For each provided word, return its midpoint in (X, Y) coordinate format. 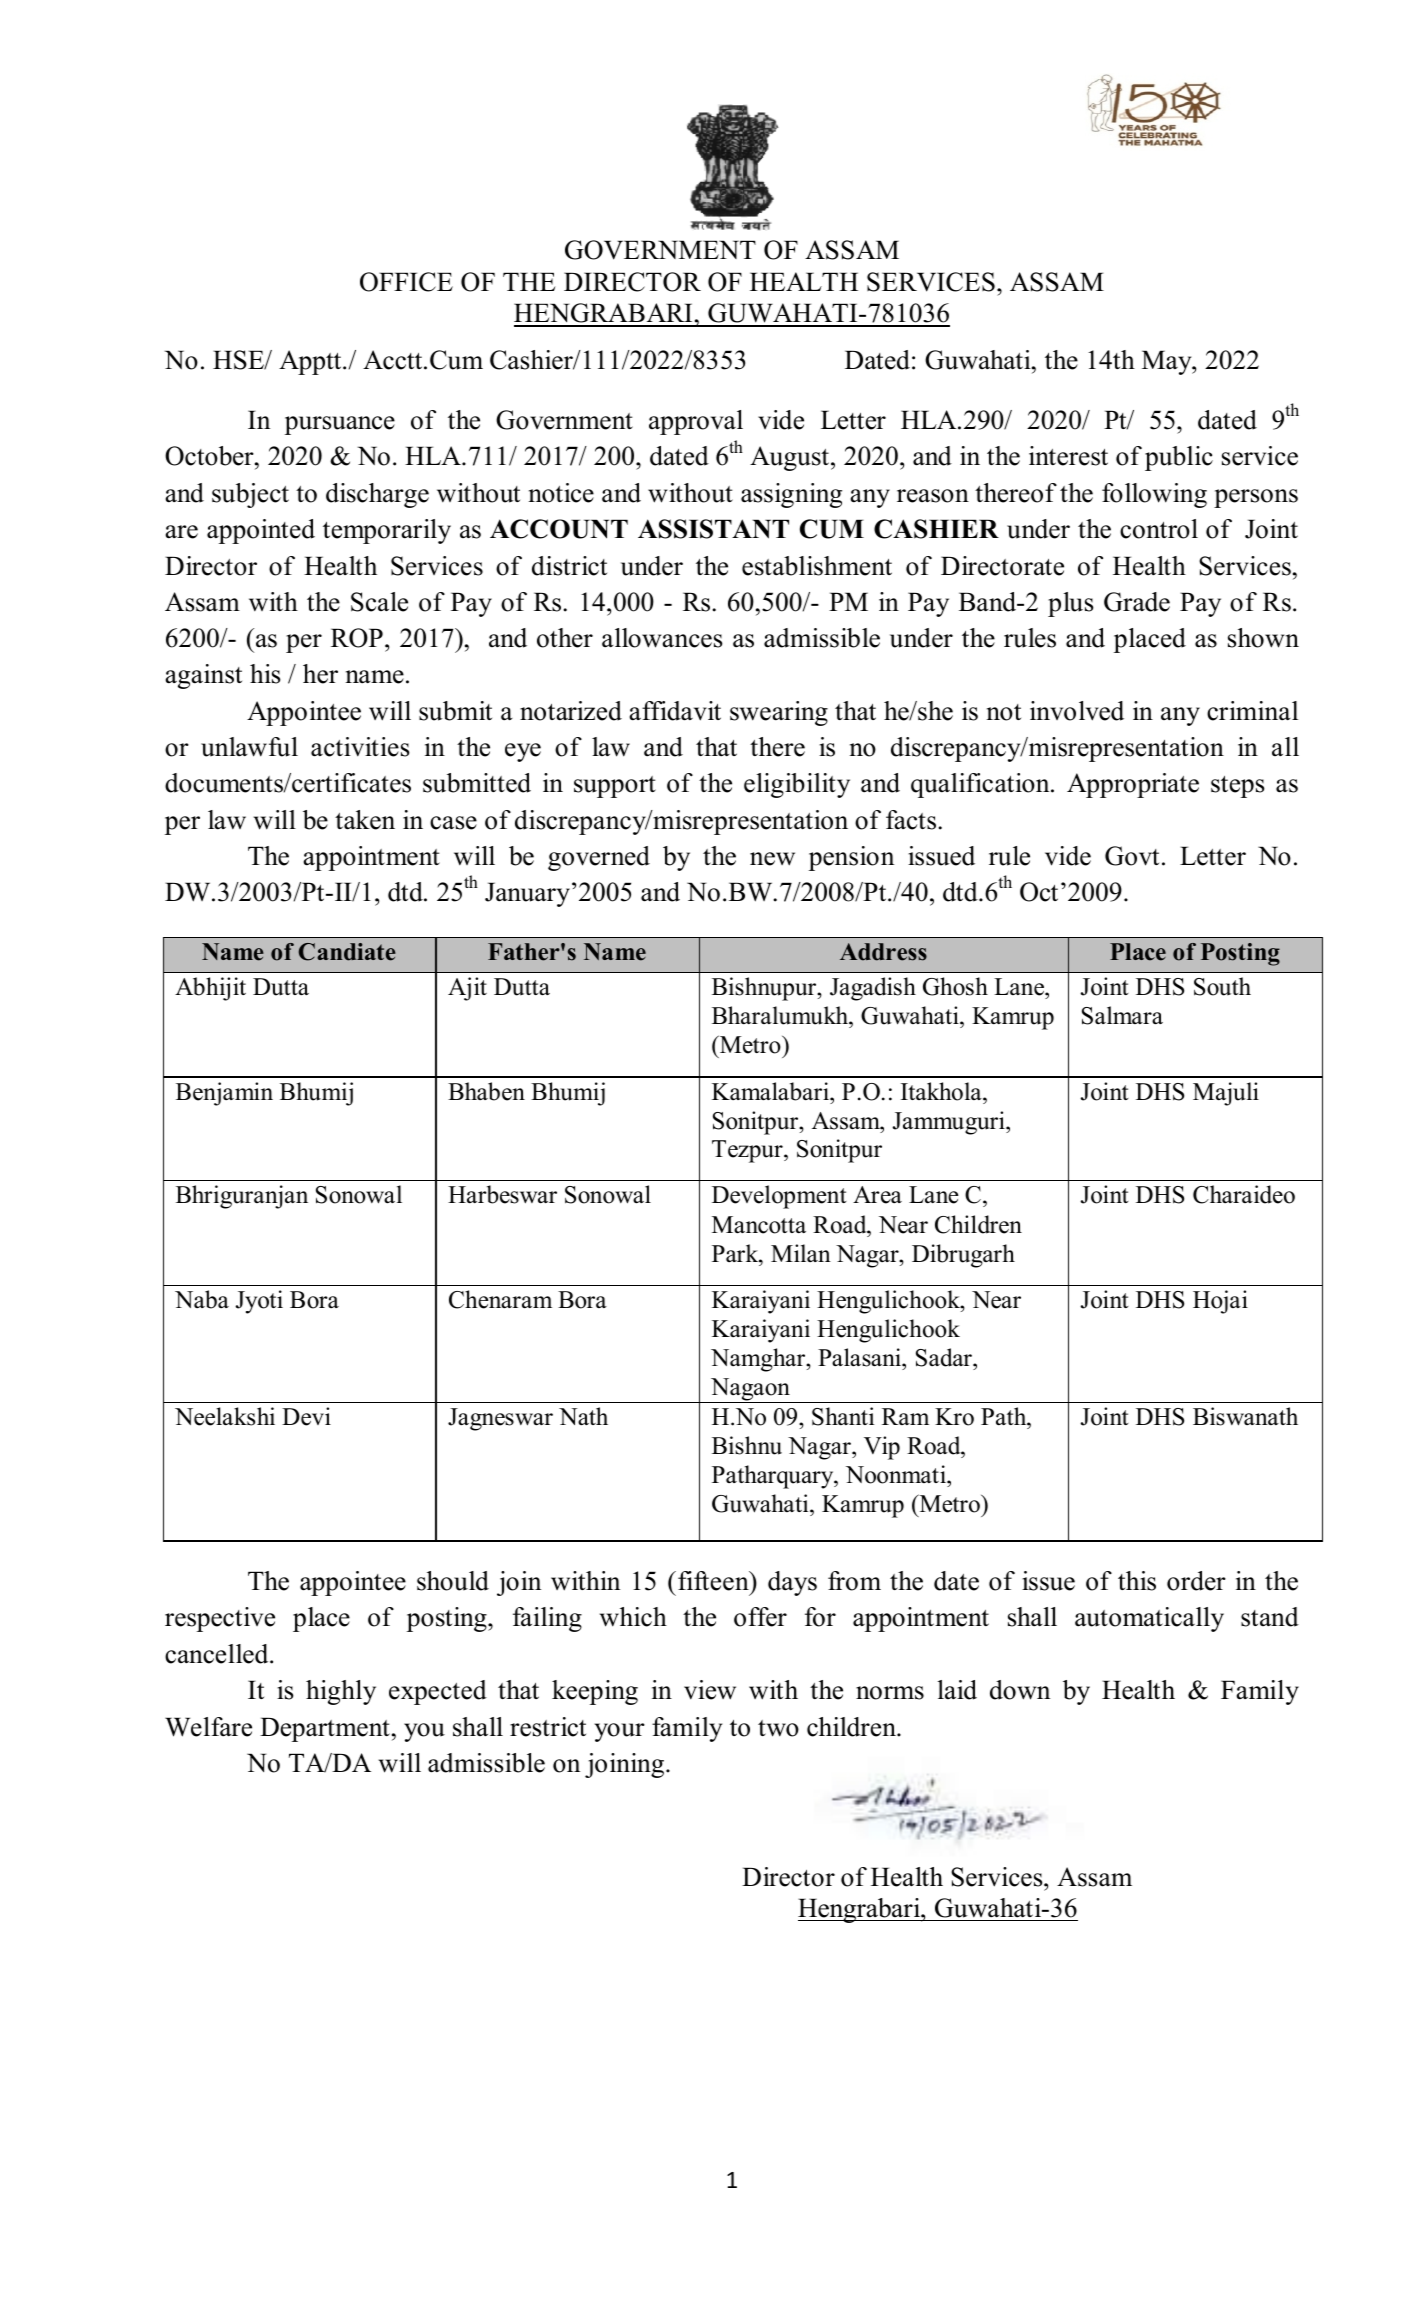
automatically (1149, 1619)
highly (341, 1692)
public (1179, 458)
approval (696, 422)
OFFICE (406, 282)
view (710, 1690)
